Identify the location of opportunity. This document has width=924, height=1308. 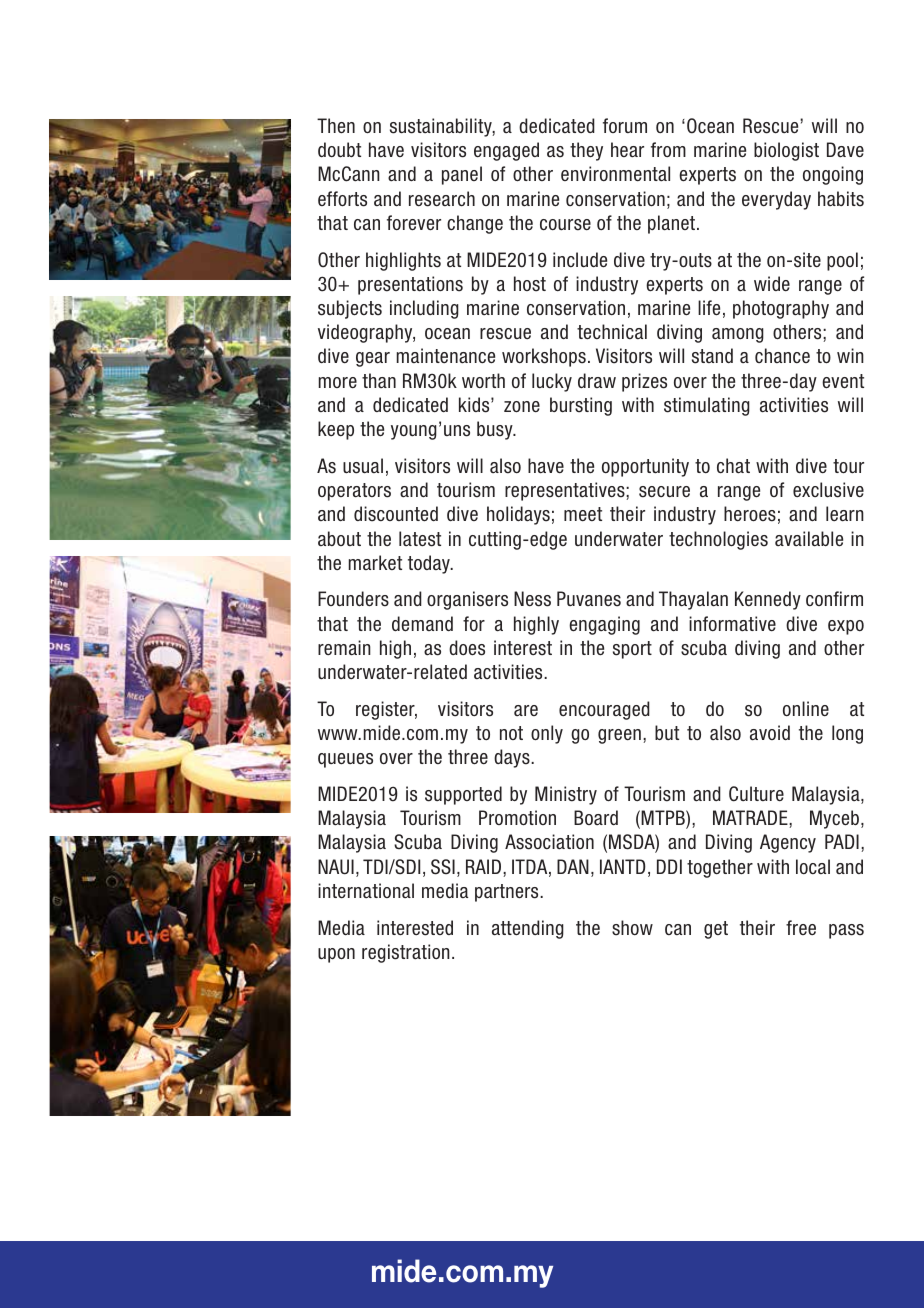
(645, 467).
